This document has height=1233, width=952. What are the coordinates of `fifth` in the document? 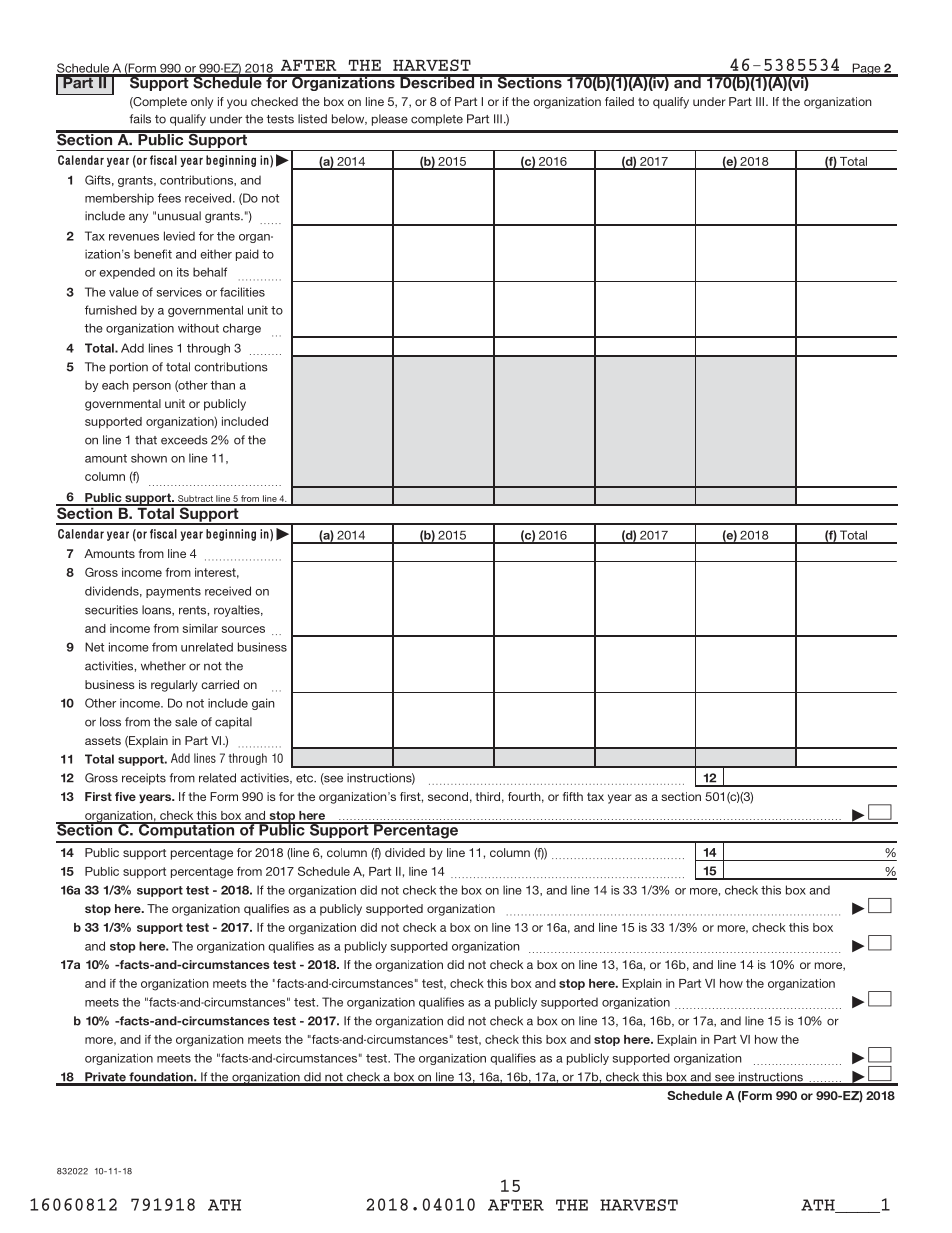 It's located at (573, 796).
